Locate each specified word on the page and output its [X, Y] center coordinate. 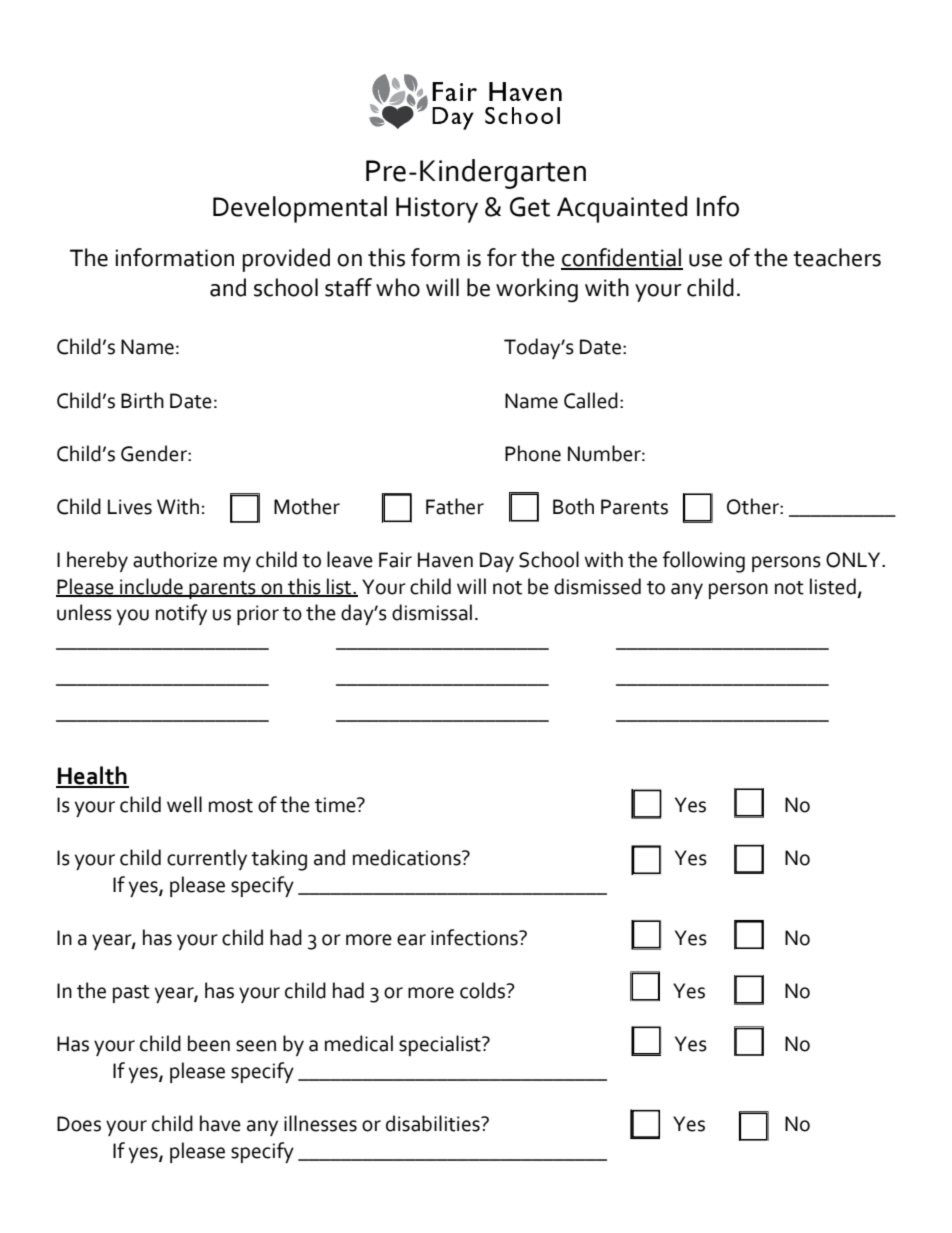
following [703, 562]
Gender [155, 453]
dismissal [432, 612]
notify [181, 614]
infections [475, 937]
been [209, 1043]
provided [286, 260]
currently [207, 859]
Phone [533, 453]
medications [408, 857]
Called [591, 400]
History [437, 210]
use [705, 260]
